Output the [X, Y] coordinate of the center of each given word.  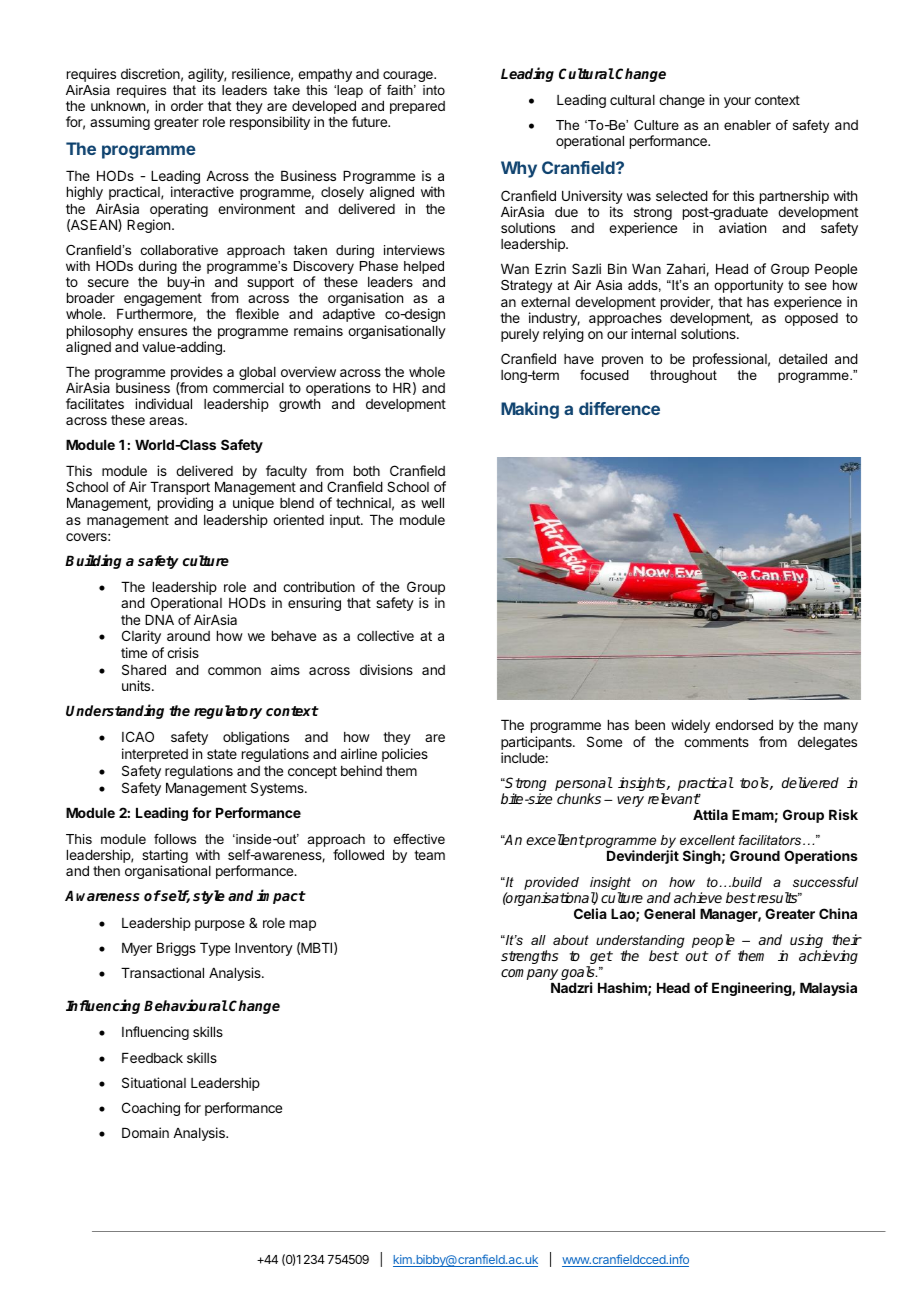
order [187, 106]
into [434, 90]
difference [619, 408]
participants [537, 743]
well [432, 503]
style [209, 897]
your [737, 102]
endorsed [744, 725]
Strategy [526, 286]
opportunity [748, 286]
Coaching [151, 1109]
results [777, 897]
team [429, 855]
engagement [163, 299]
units [137, 685]
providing [185, 504]
